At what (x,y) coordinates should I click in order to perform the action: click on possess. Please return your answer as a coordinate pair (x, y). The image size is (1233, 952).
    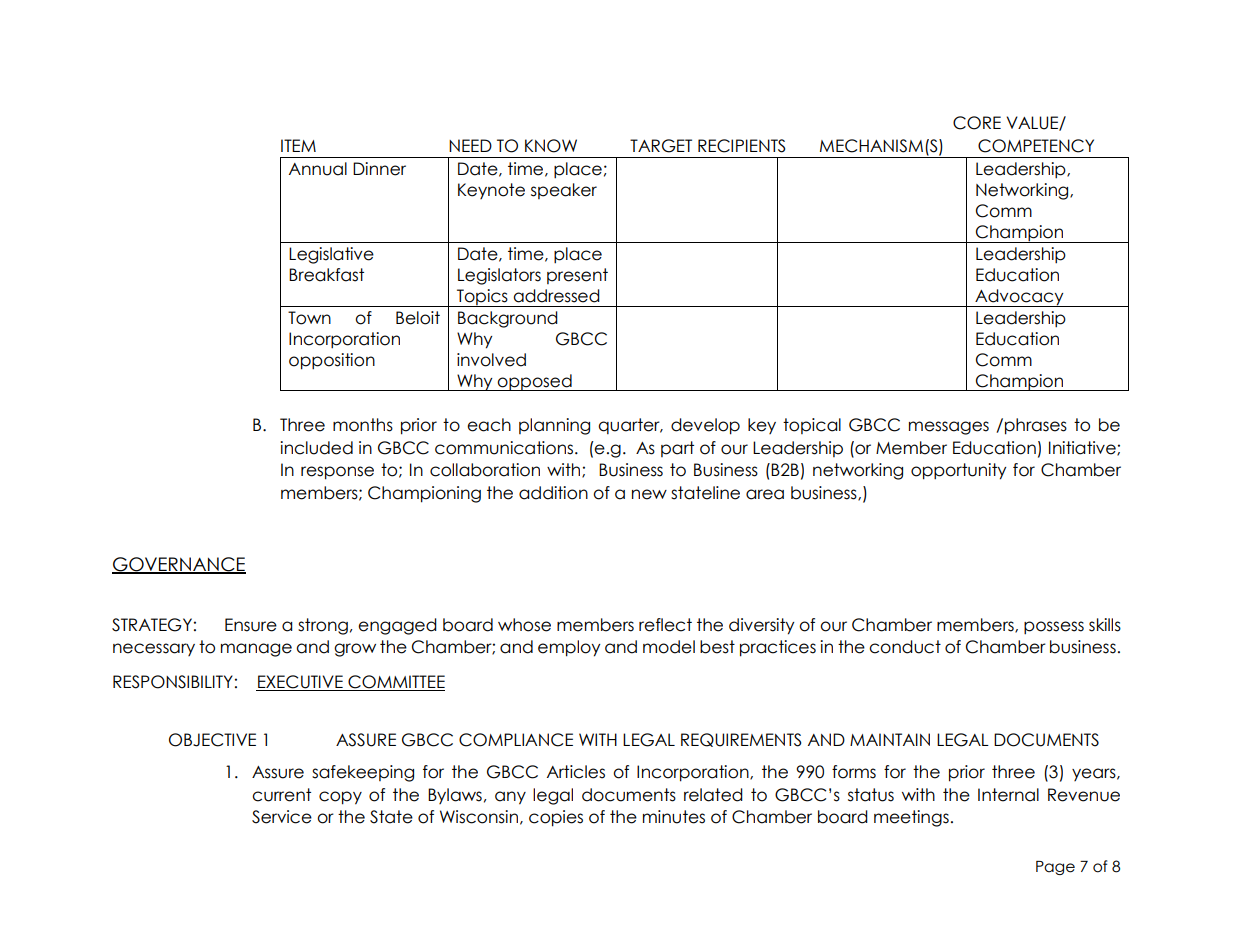
    Looking at the image, I should click on (1054, 628).
